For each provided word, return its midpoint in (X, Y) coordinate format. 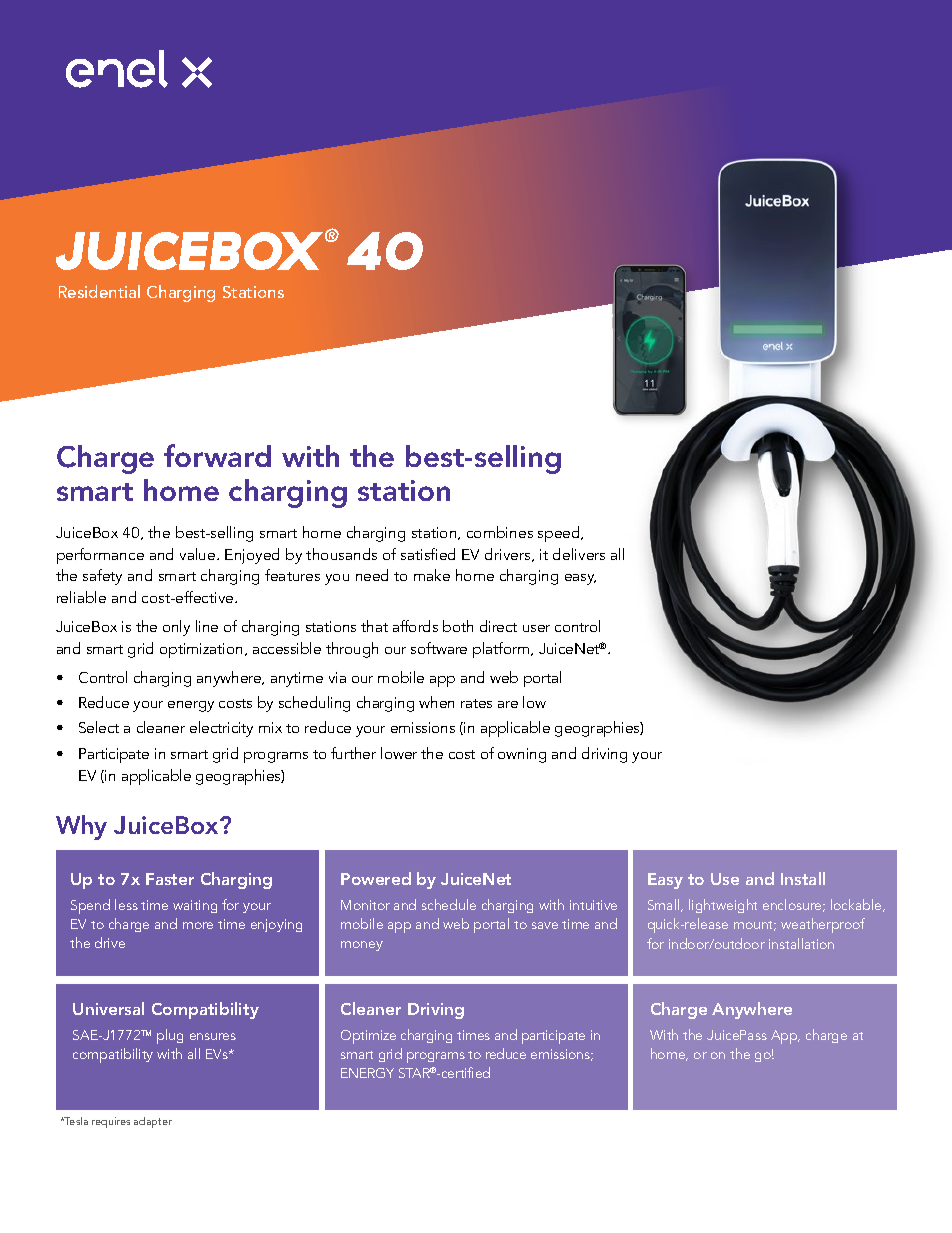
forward (217, 455)
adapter (153, 1122)
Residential (99, 291)
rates (476, 703)
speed (560, 534)
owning (522, 755)
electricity (221, 729)
